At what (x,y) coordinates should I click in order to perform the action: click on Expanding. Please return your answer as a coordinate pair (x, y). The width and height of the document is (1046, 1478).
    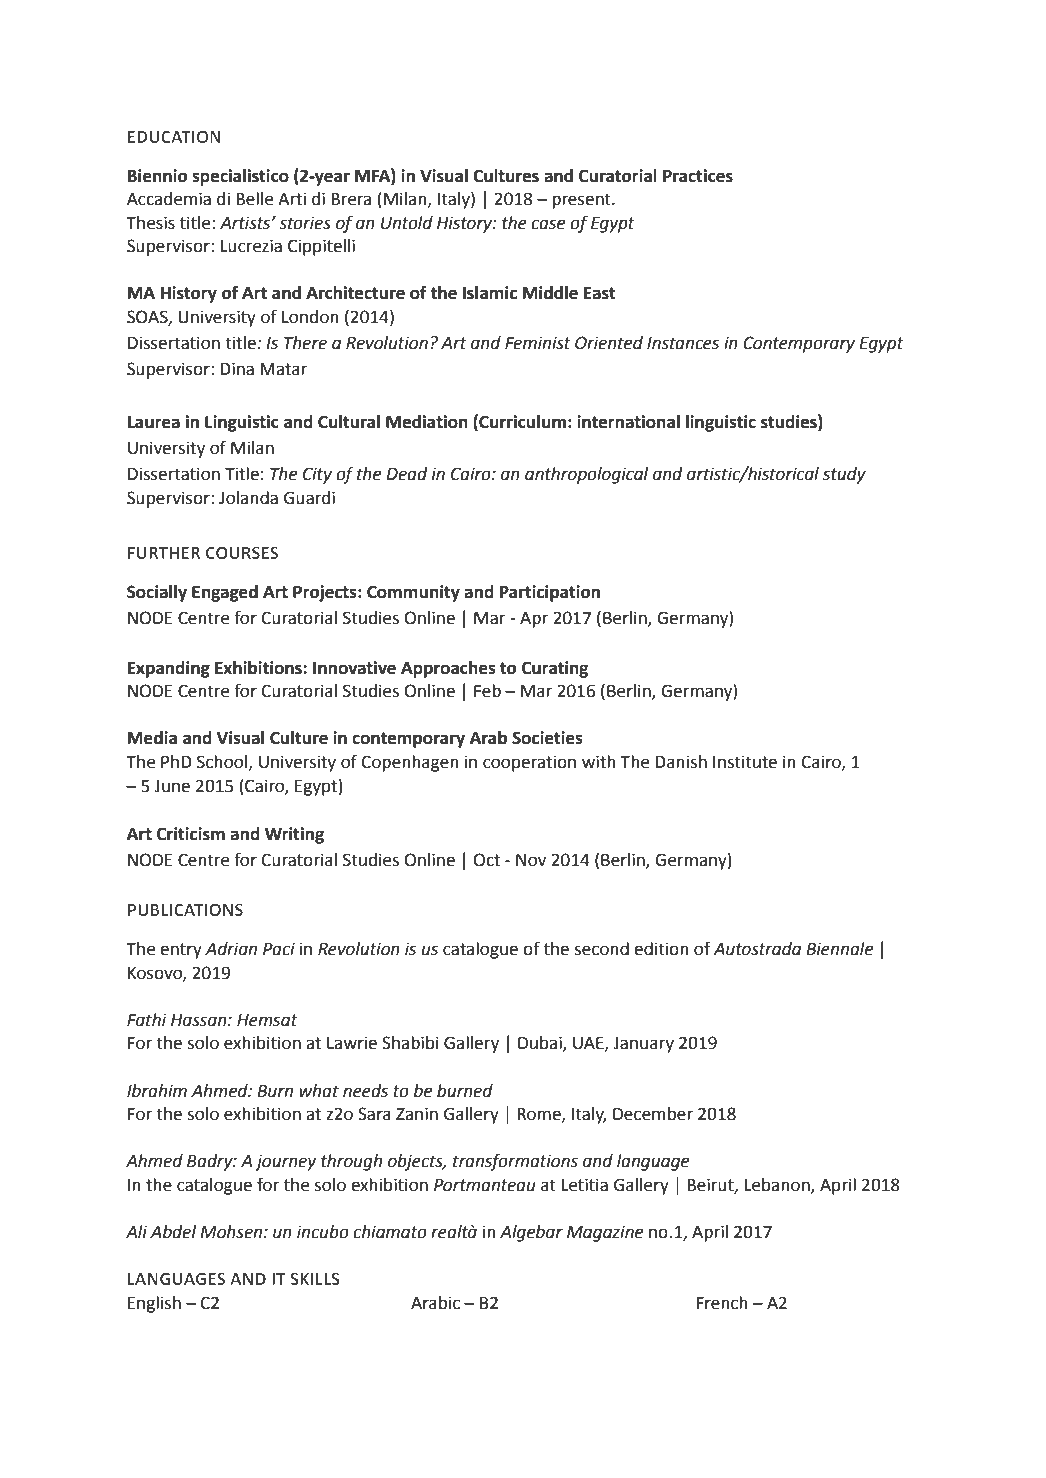
    Looking at the image, I should click on (169, 669).
